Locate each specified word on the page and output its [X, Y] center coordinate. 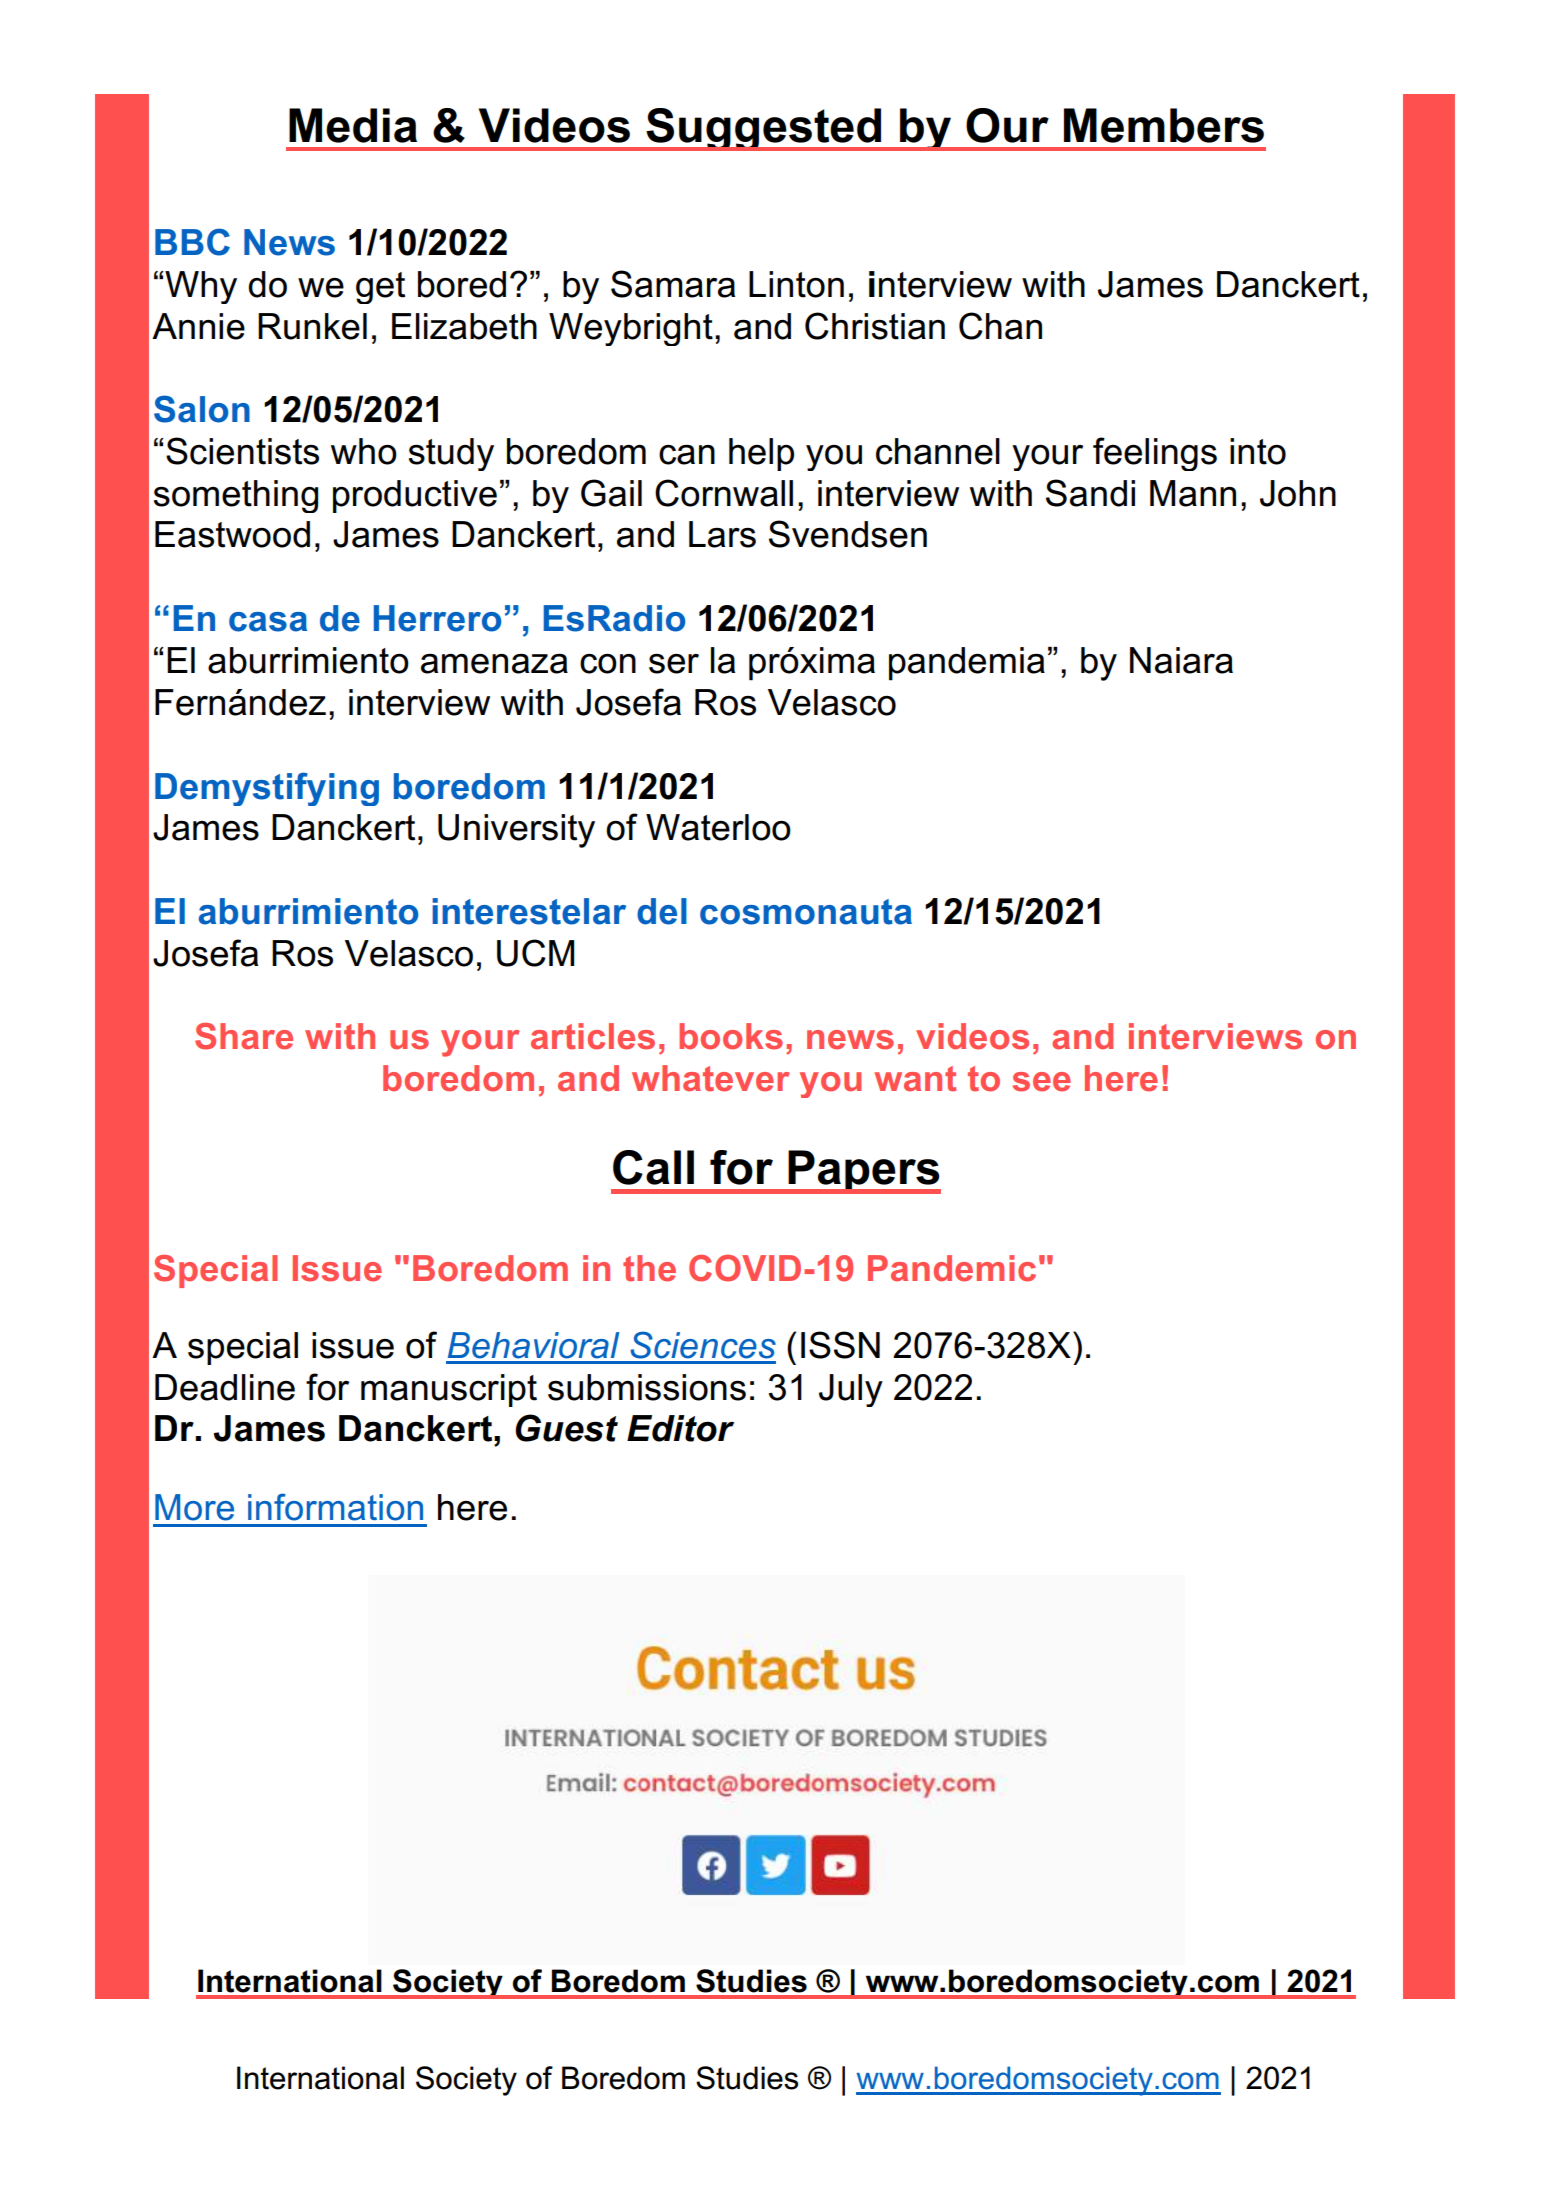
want [915, 1079]
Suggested [764, 129]
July [851, 1390]
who [364, 451]
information [335, 1507]
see [1041, 1082]
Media [353, 125]
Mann [1193, 493]
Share [244, 1036]
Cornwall [724, 493]
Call [653, 1167]
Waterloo [718, 827]
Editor [680, 1428]
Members [1164, 125]
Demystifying [267, 789]
